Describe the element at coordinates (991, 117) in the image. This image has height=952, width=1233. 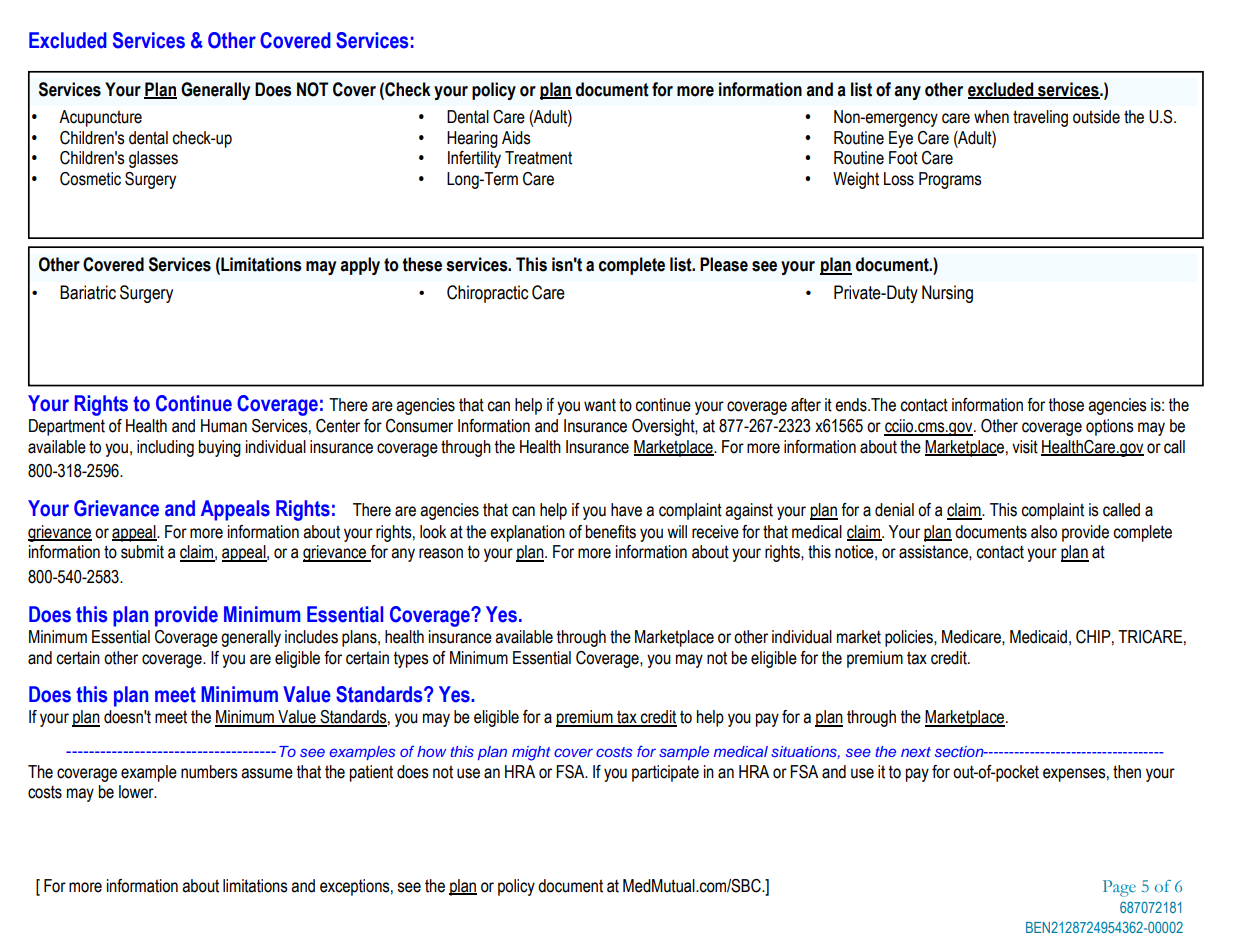
I see `when` at that location.
